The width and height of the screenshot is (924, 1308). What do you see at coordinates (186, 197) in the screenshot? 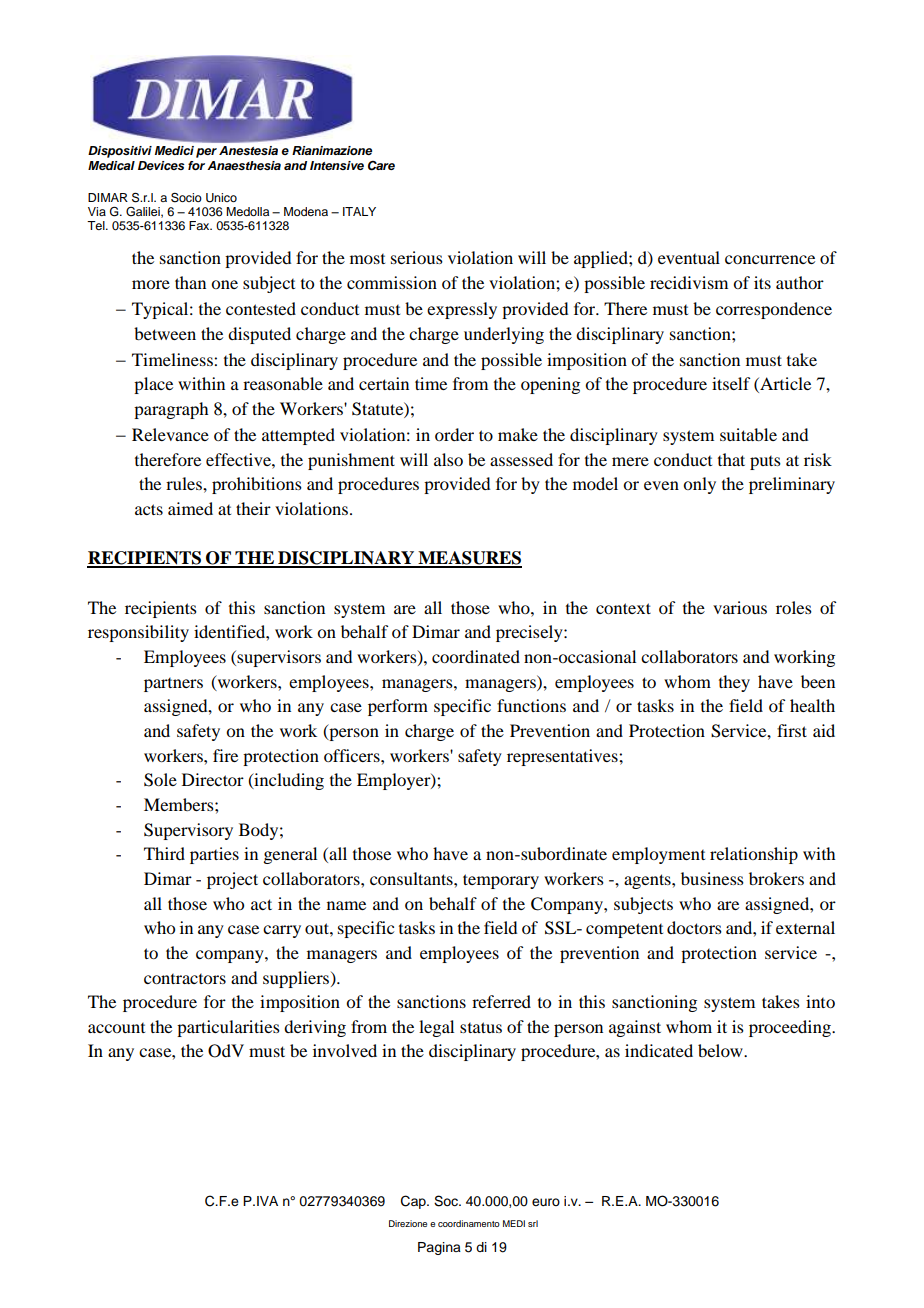
I see `Socio` at bounding box center [186, 197].
